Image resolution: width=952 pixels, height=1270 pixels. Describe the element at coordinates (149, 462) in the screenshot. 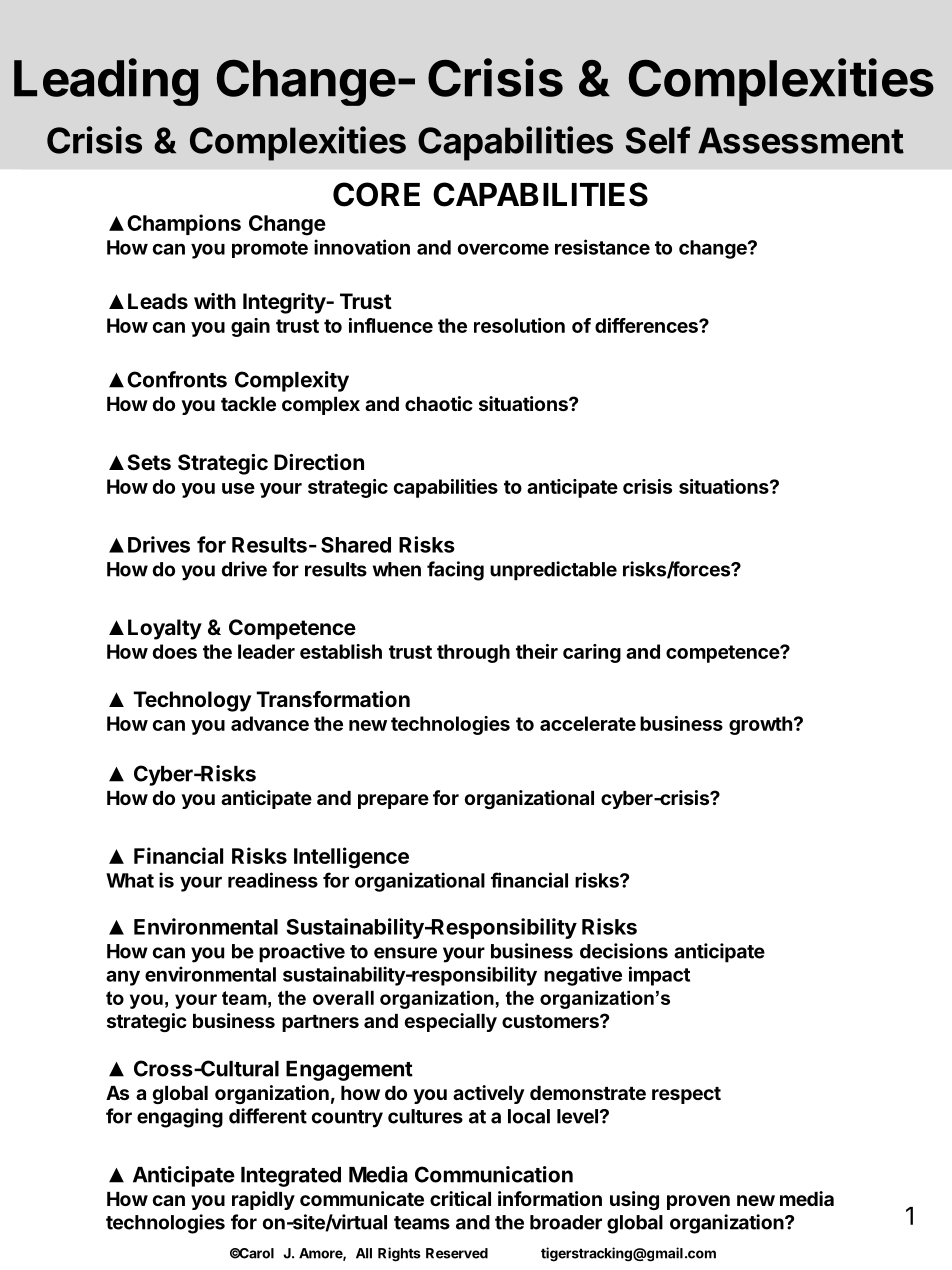

I see `Sets` at that location.
